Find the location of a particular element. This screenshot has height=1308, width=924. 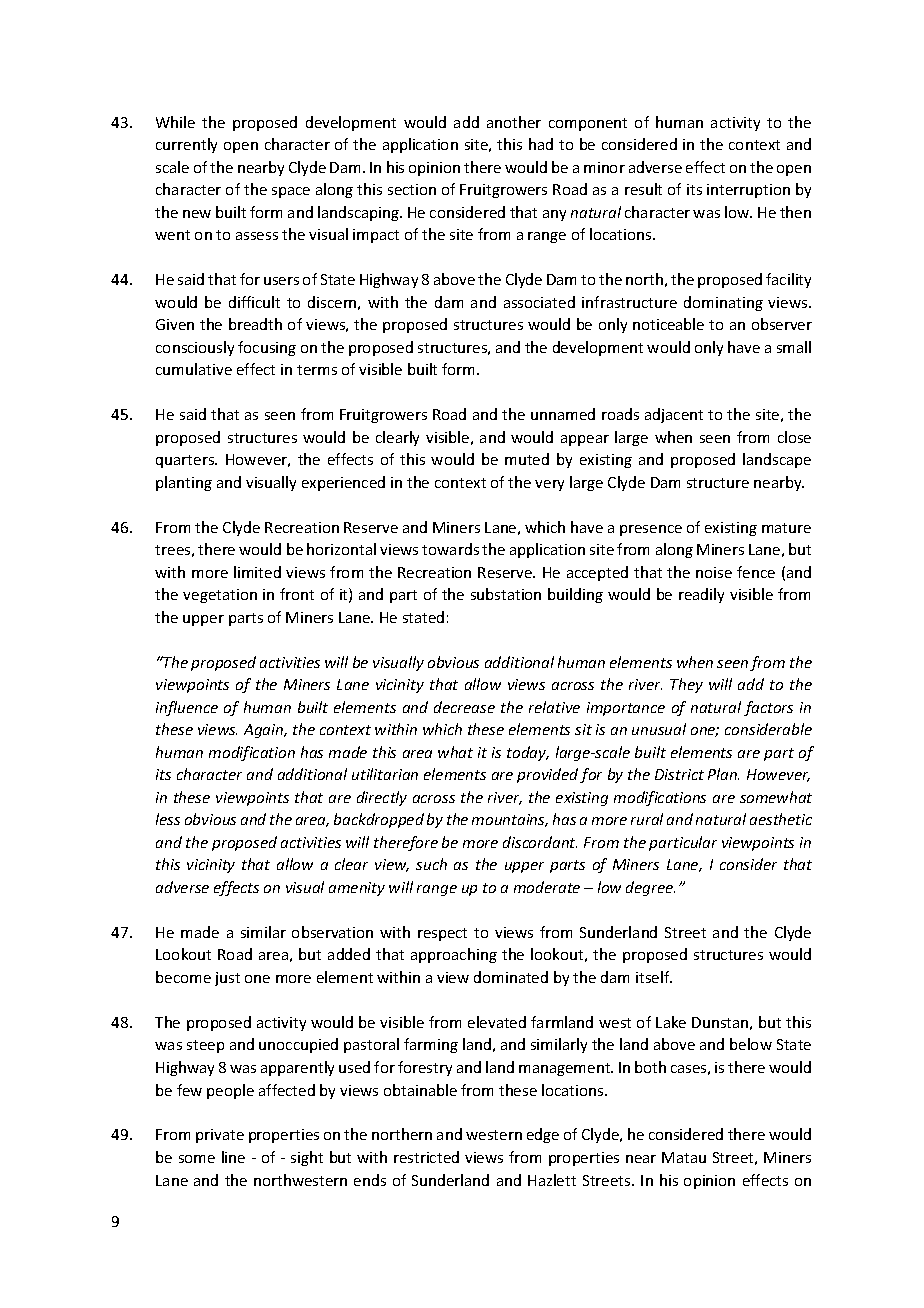

muted is located at coordinates (527, 459).
